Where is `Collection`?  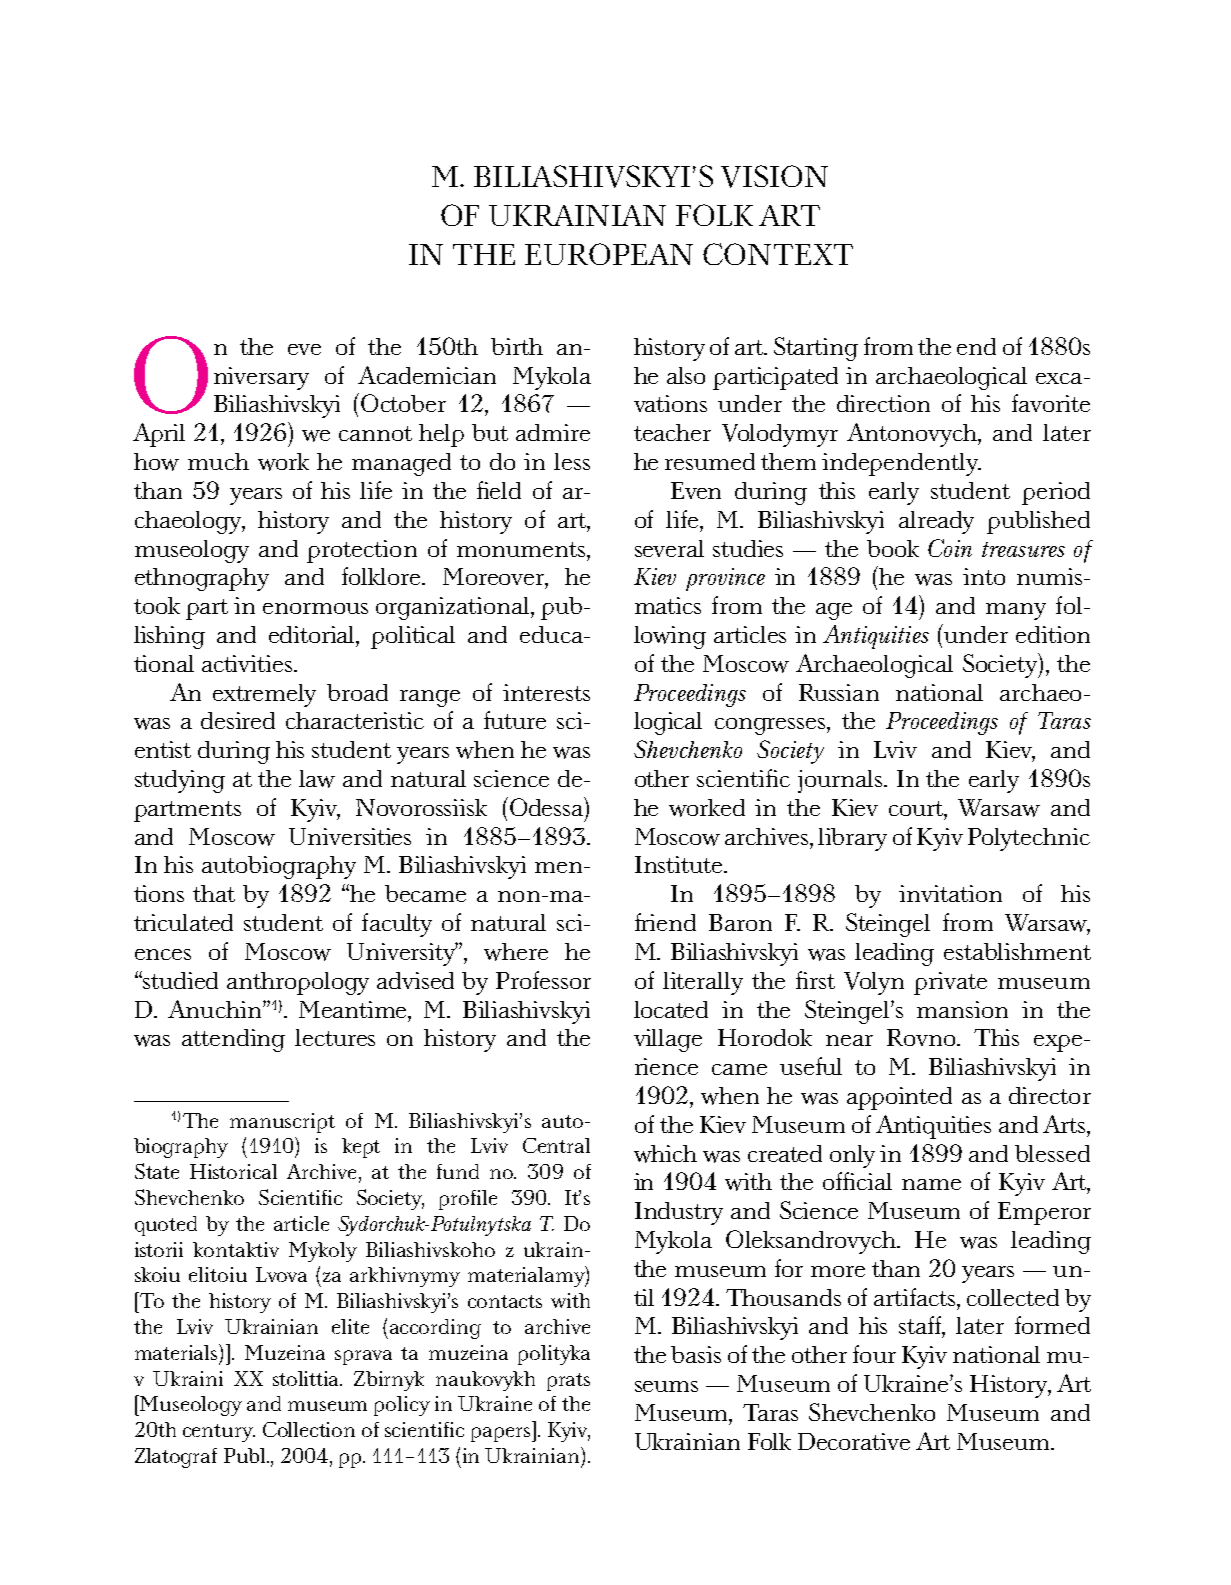 Collection is located at coordinates (309, 1429).
